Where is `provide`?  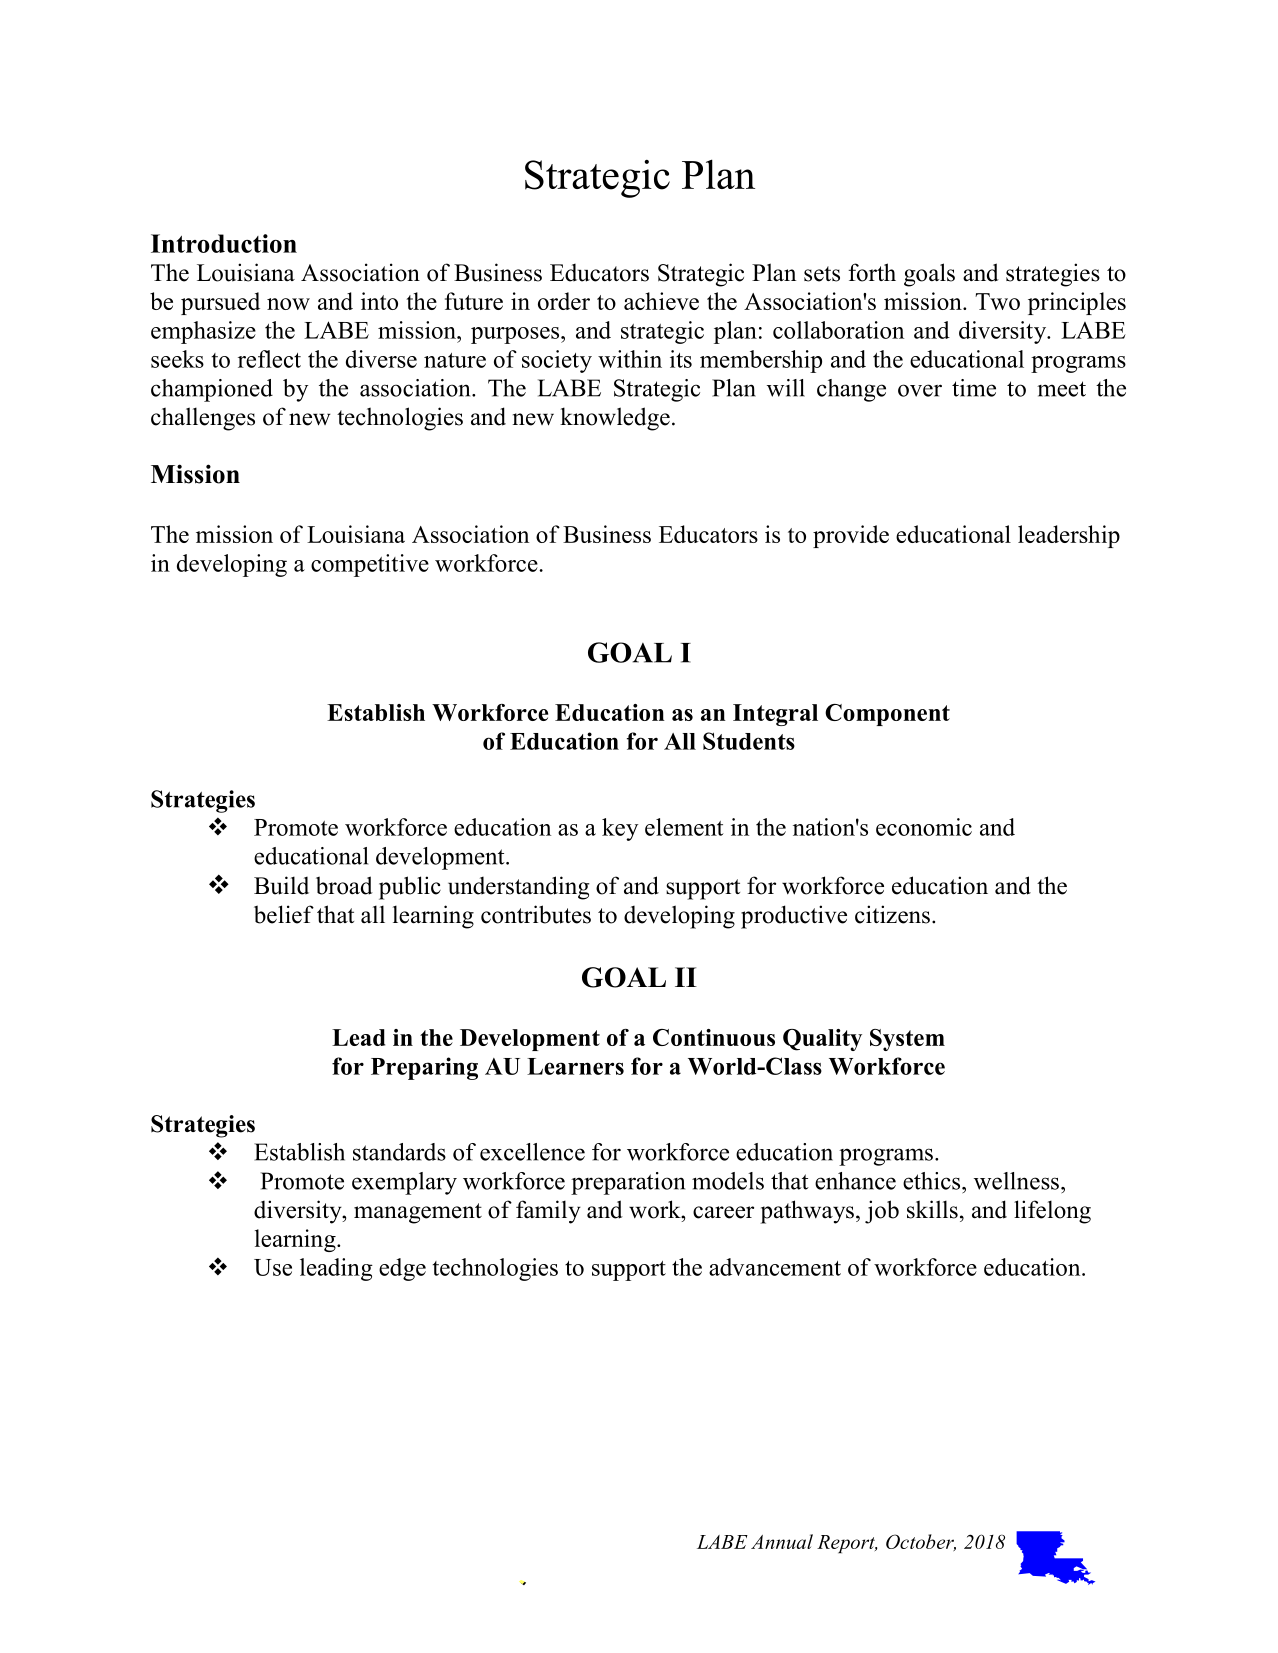 provide is located at coordinates (851, 536).
